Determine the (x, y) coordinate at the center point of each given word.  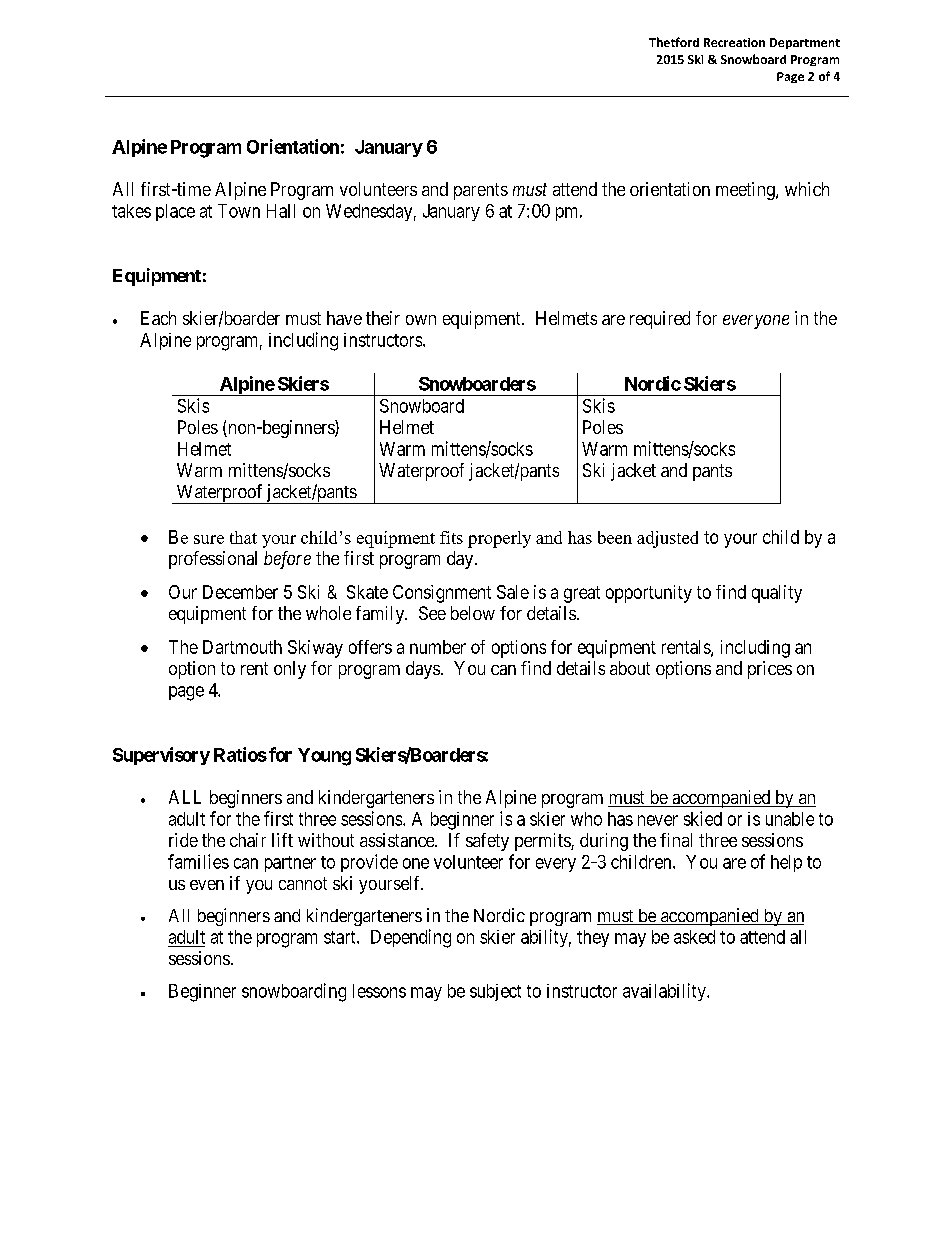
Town (239, 211)
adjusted (667, 539)
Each (158, 318)
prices (770, 670)
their (383, 318)
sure (209, 539)
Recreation (734, 42)
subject (495, 992)
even (207, 885)
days (423, 670)
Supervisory (161, 756)
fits (451, 537)
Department (805, 43)
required (660, 320)
